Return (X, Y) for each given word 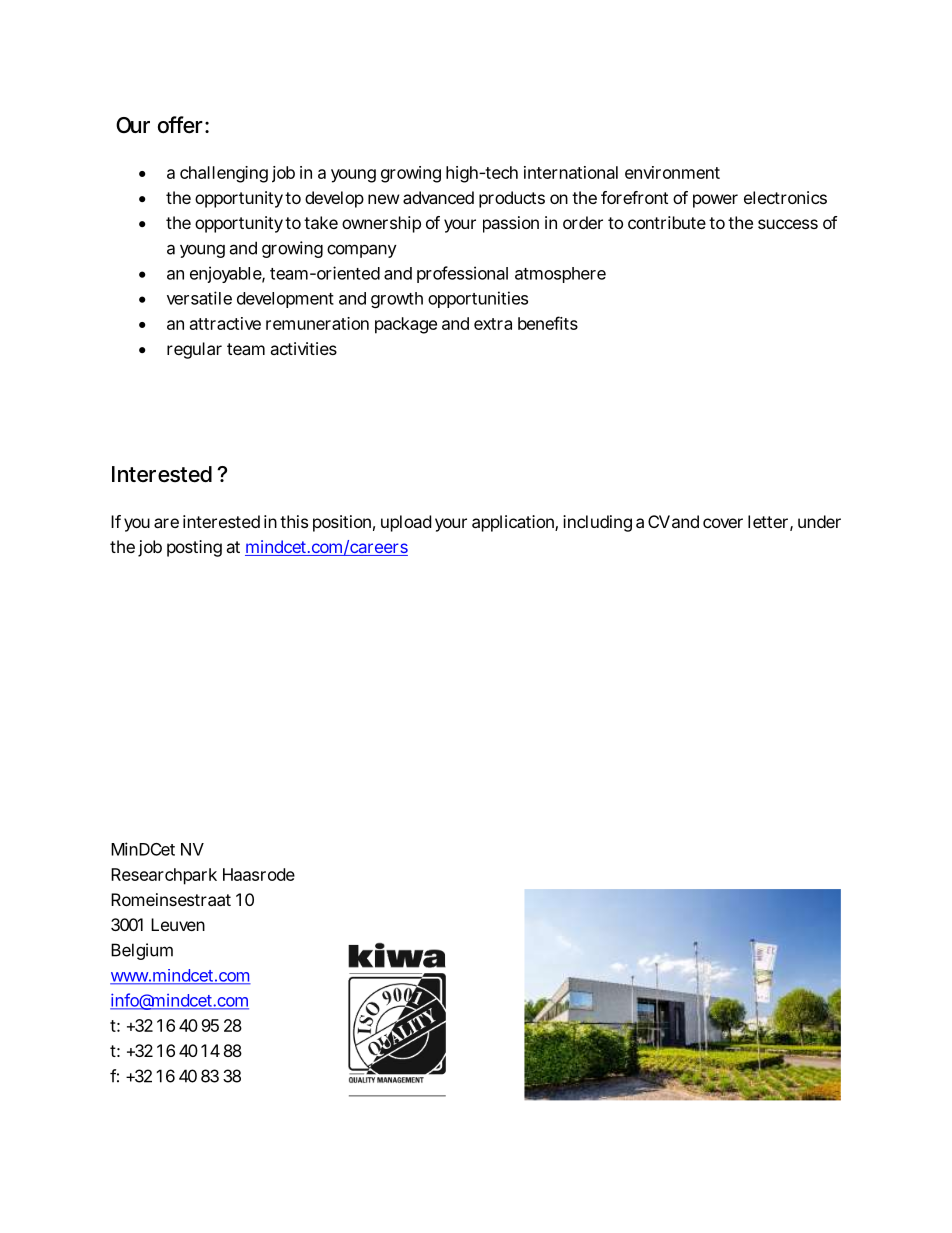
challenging (224, 174)
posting (194, 548)
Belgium (142, 951)
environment (672, 172)
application (514, 523)
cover (723, 523)
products (512, 199)
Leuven (178, 924)
